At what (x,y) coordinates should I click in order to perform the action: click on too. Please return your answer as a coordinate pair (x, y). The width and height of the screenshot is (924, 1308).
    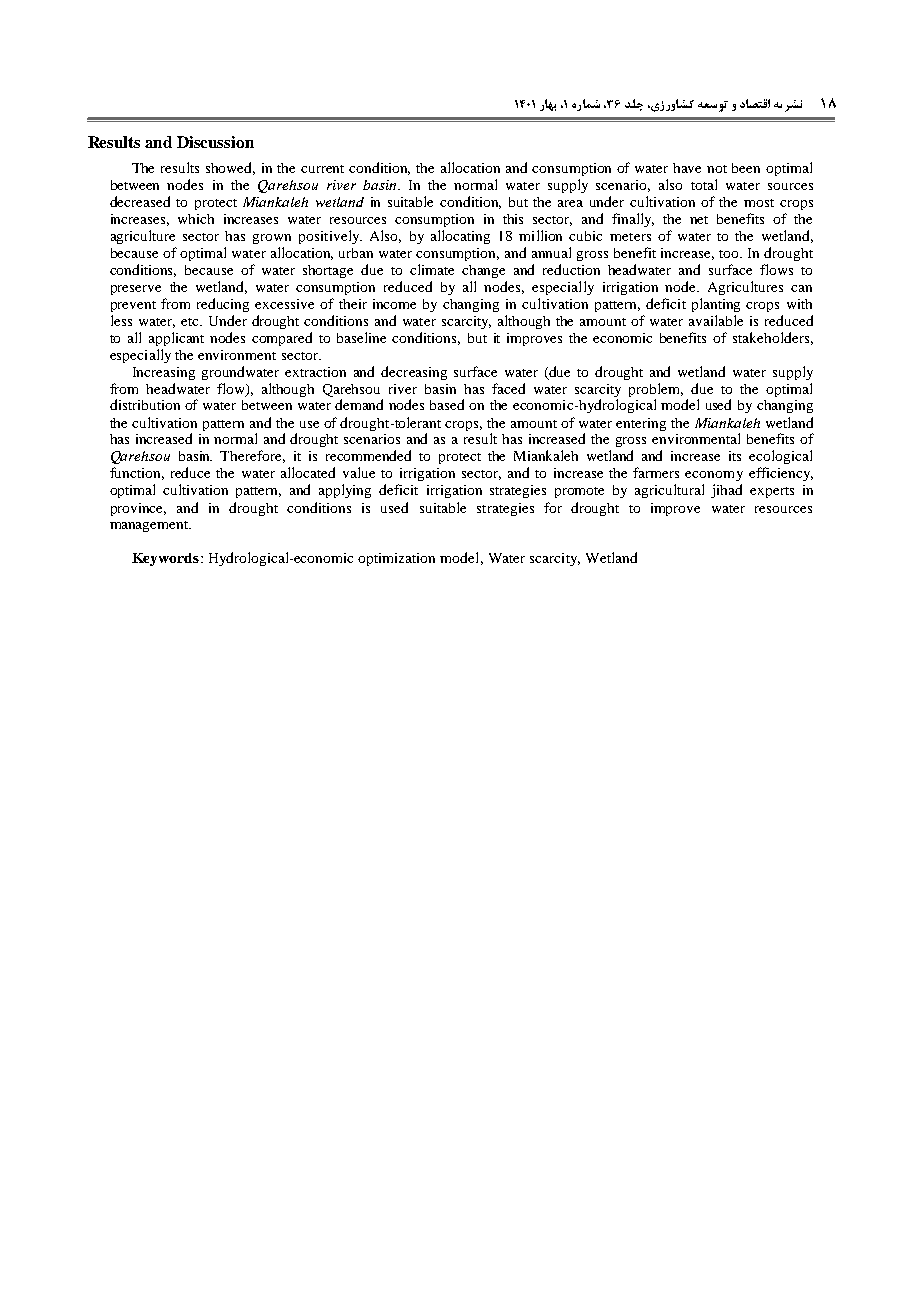
    Looking at the image, I should click on (730, 254).
